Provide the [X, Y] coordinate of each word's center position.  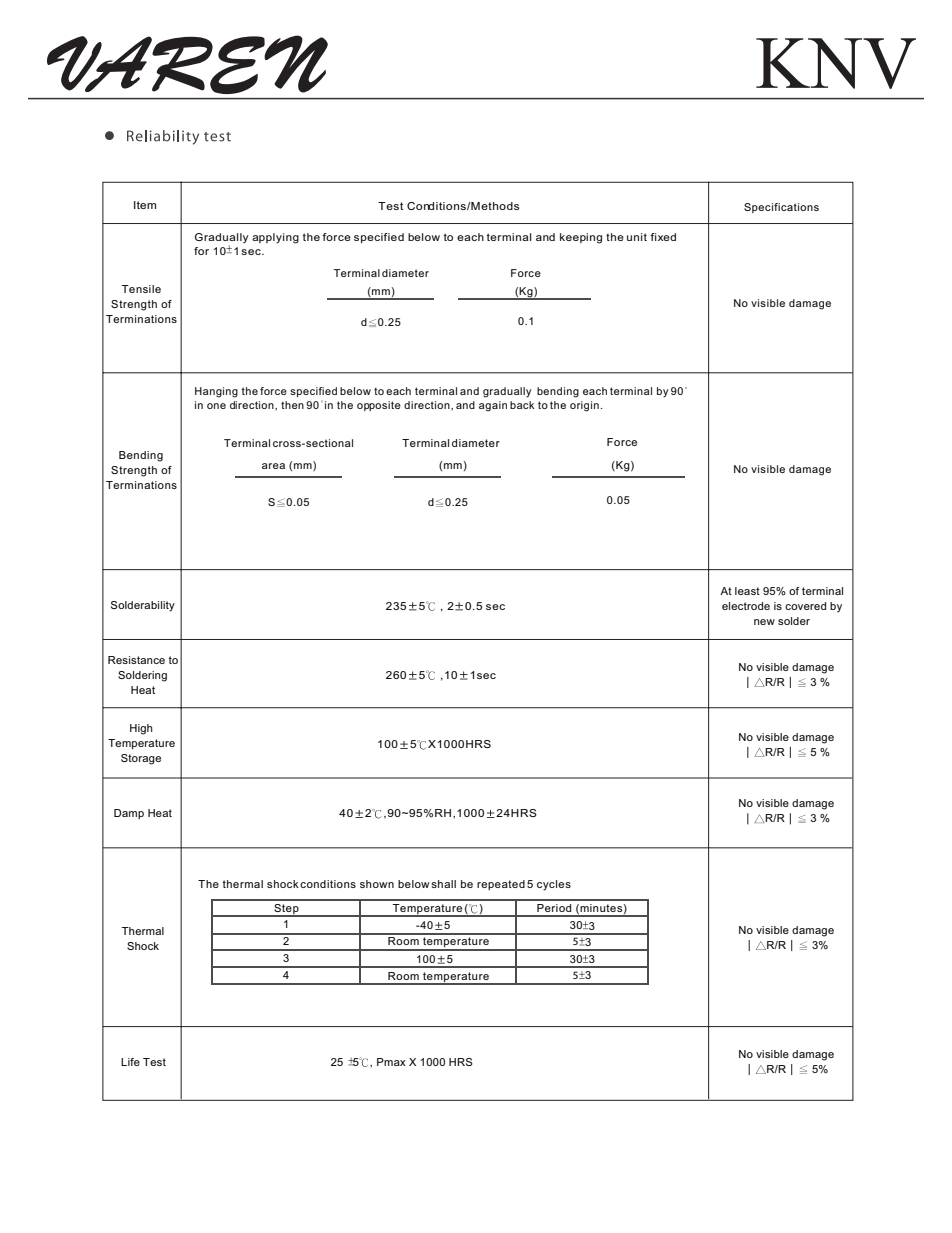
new [764, 622]
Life [130, 1062]
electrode [746, 606]
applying [275, 238]
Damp [129, 814]
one [216, 406]
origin [584, 406]
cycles [554, 885]
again [493, 406]
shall [443, 884]
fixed [663, 237]
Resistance [136, 660]
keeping [581, 238]
